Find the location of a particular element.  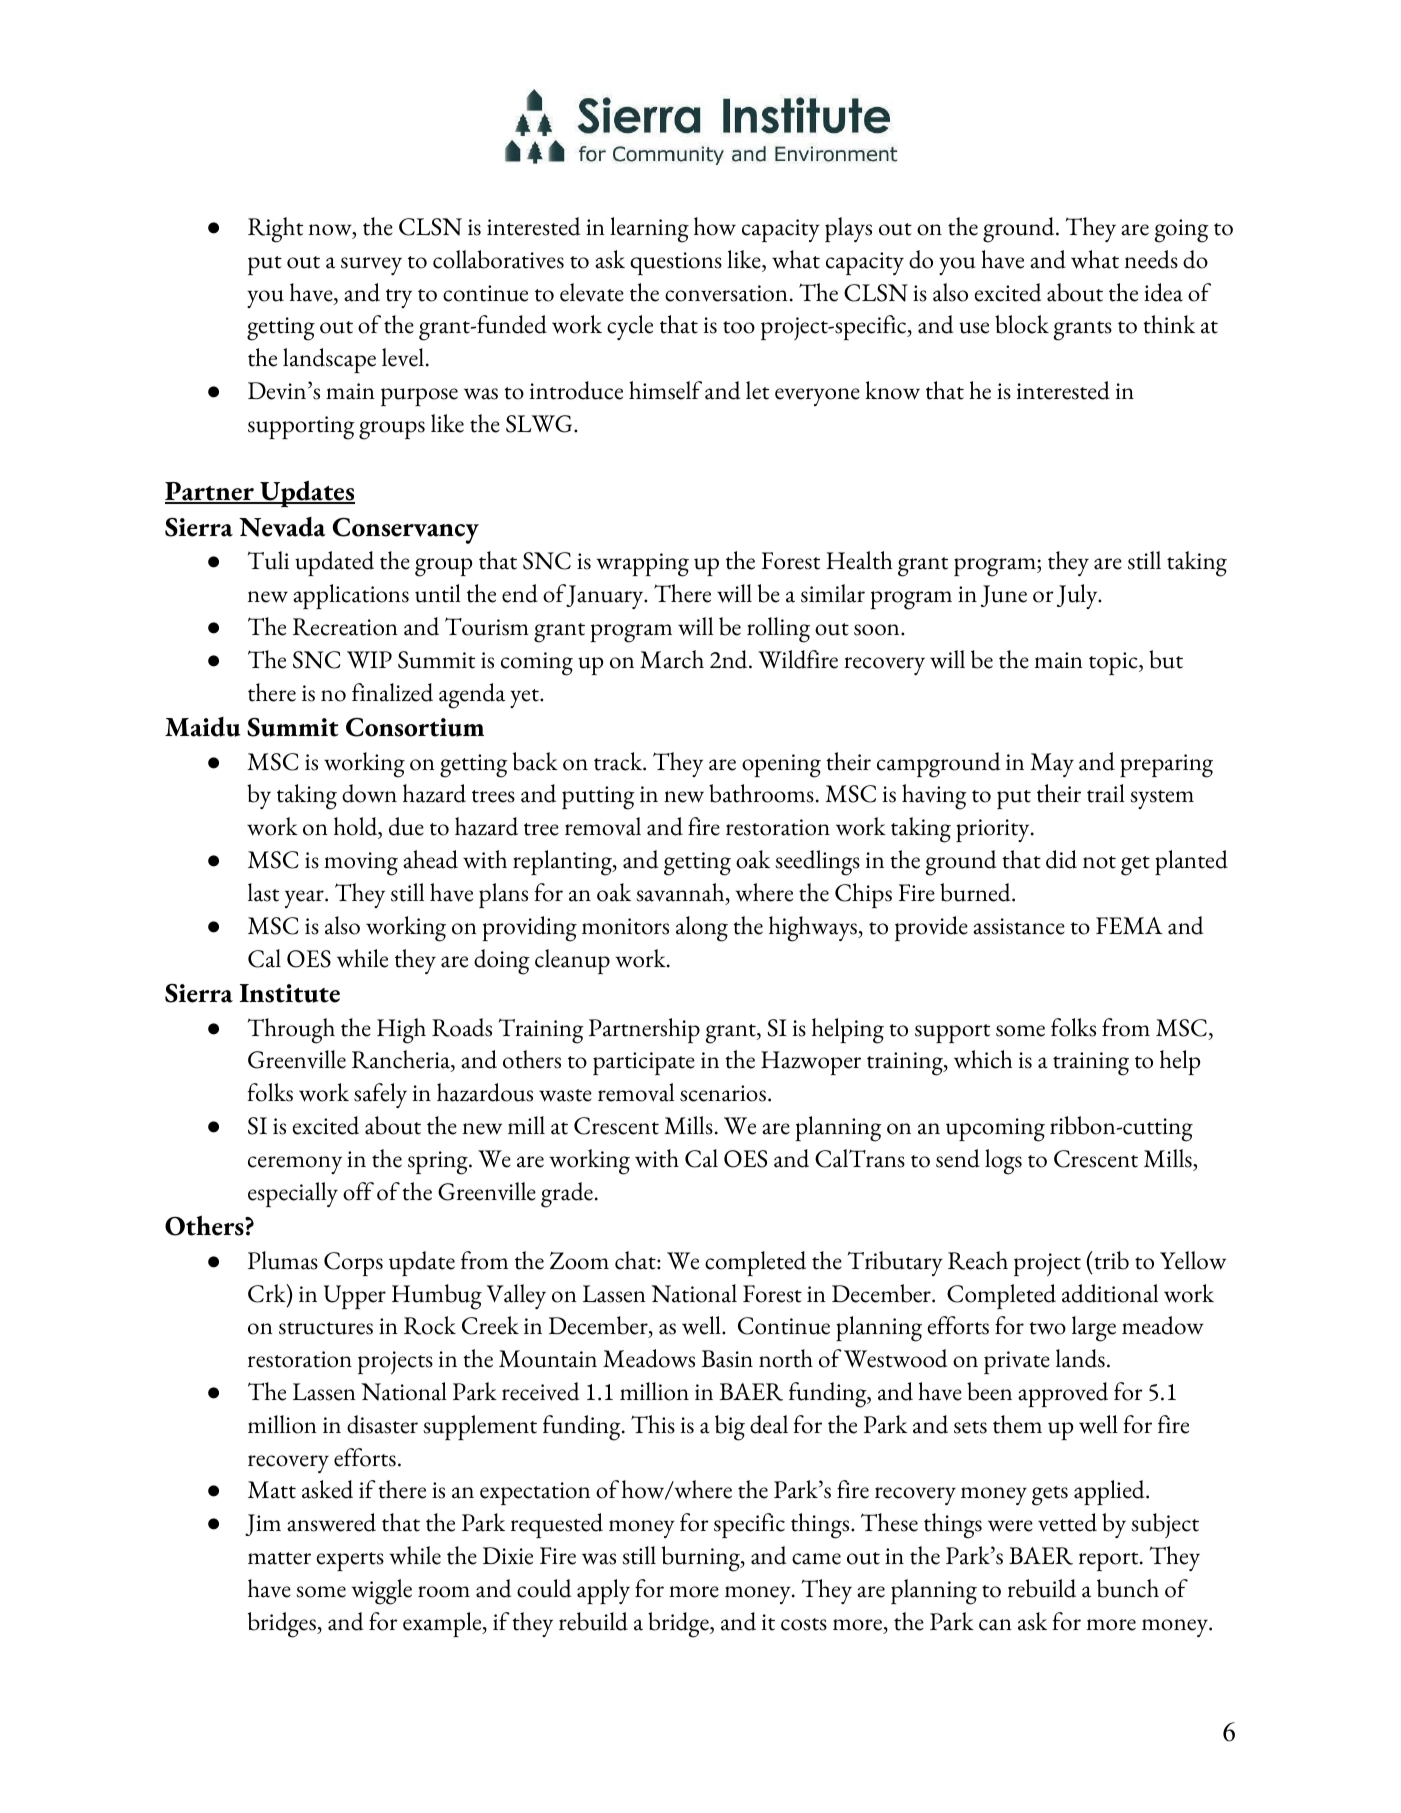

Zoom is located at coordinates (579, 1261).
